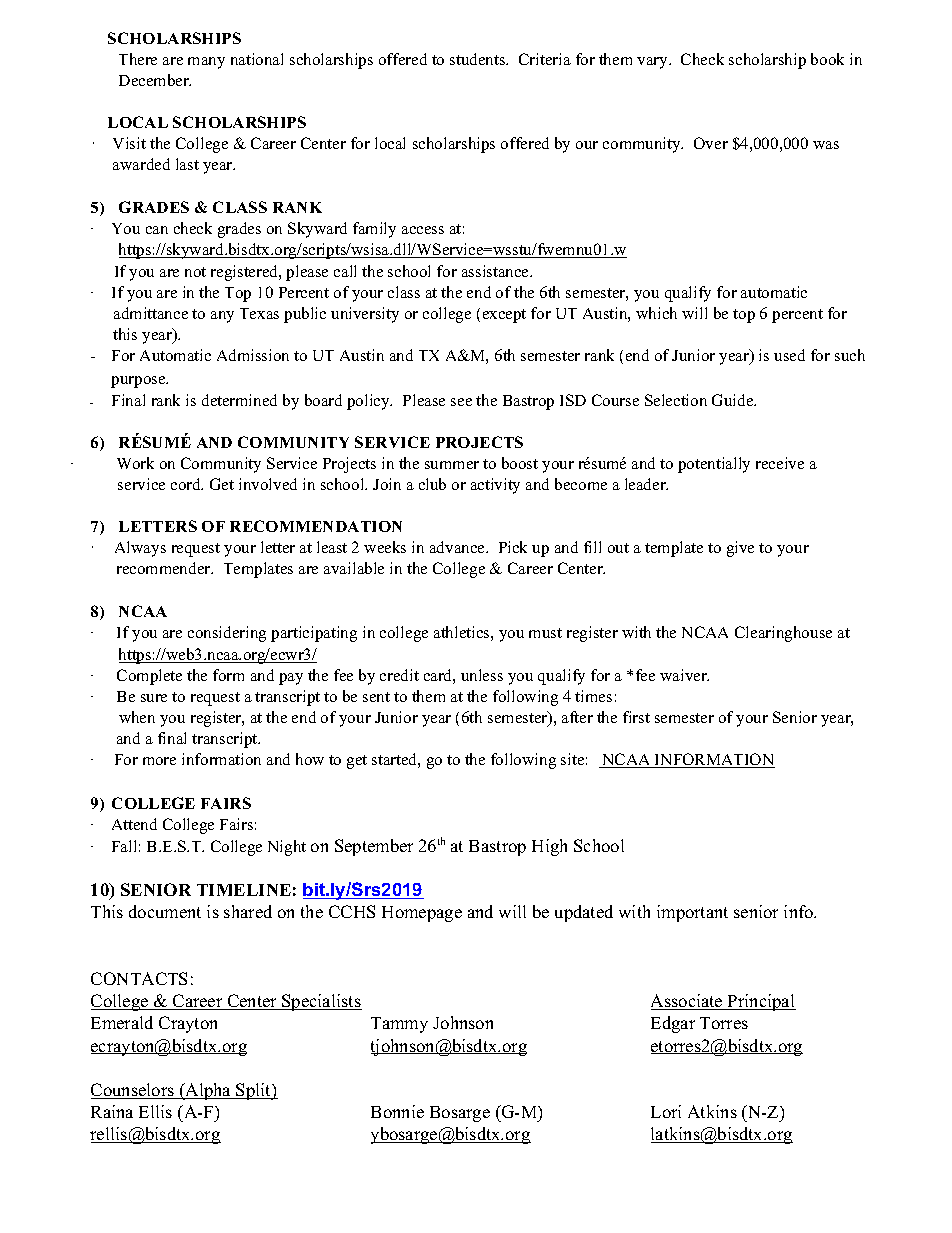 This image has width=952, height=1233. Describe the element at coordinates (666, 1111) in the image. I see `Lori` at that location.
